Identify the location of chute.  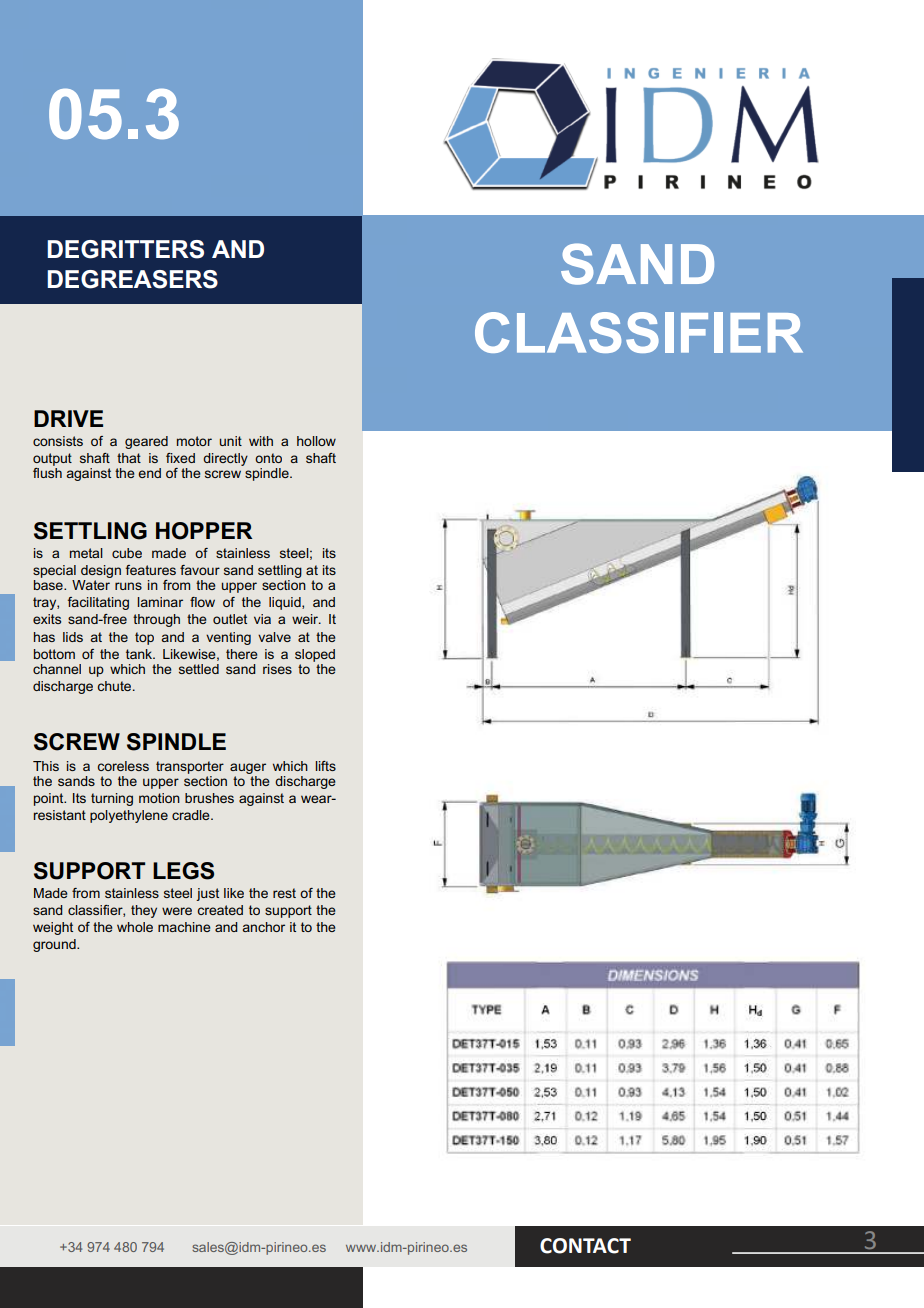
(116, 686).
